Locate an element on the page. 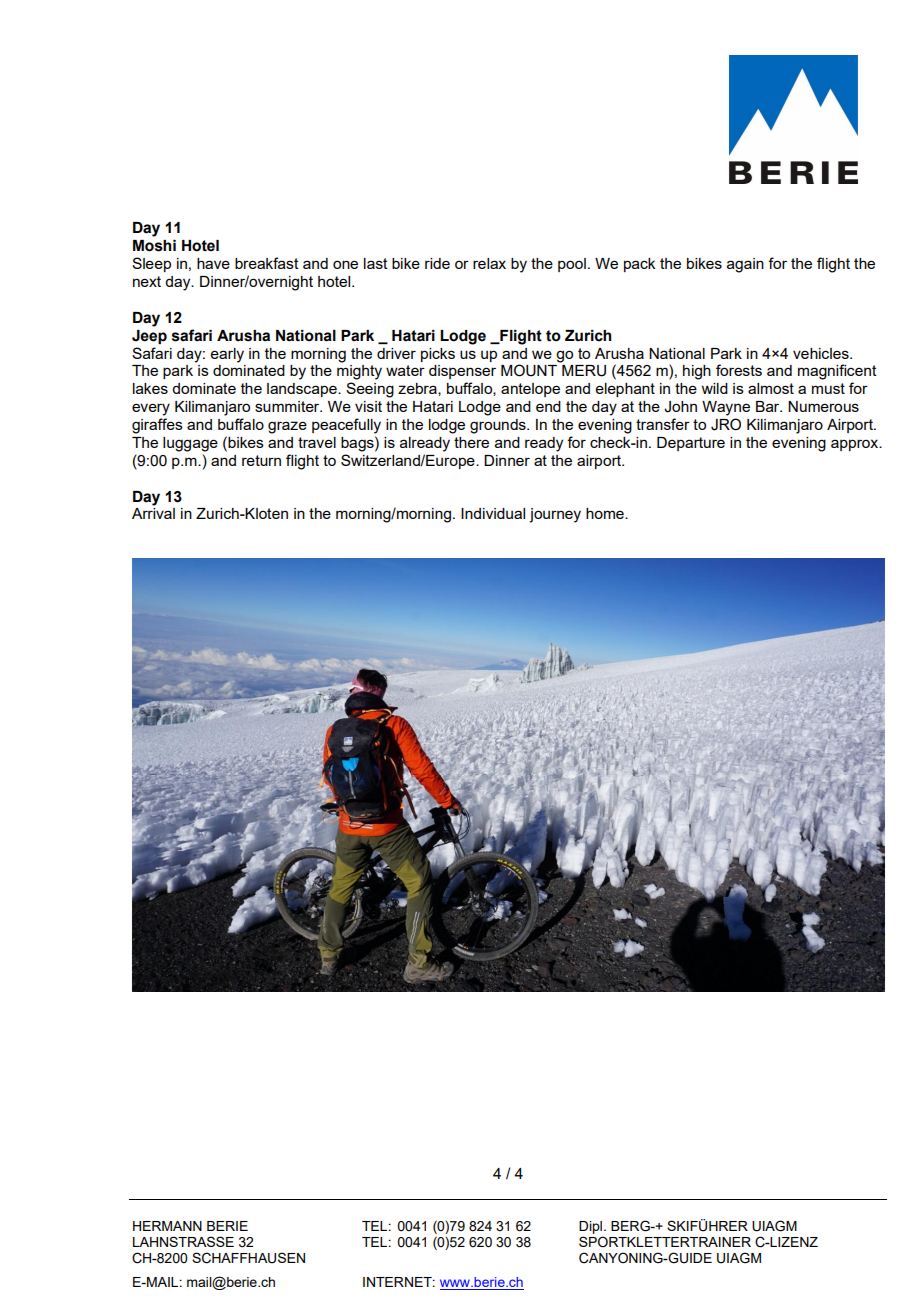 This image has width=924, height=1308. Arrival is located at coordinates (153, 513).
